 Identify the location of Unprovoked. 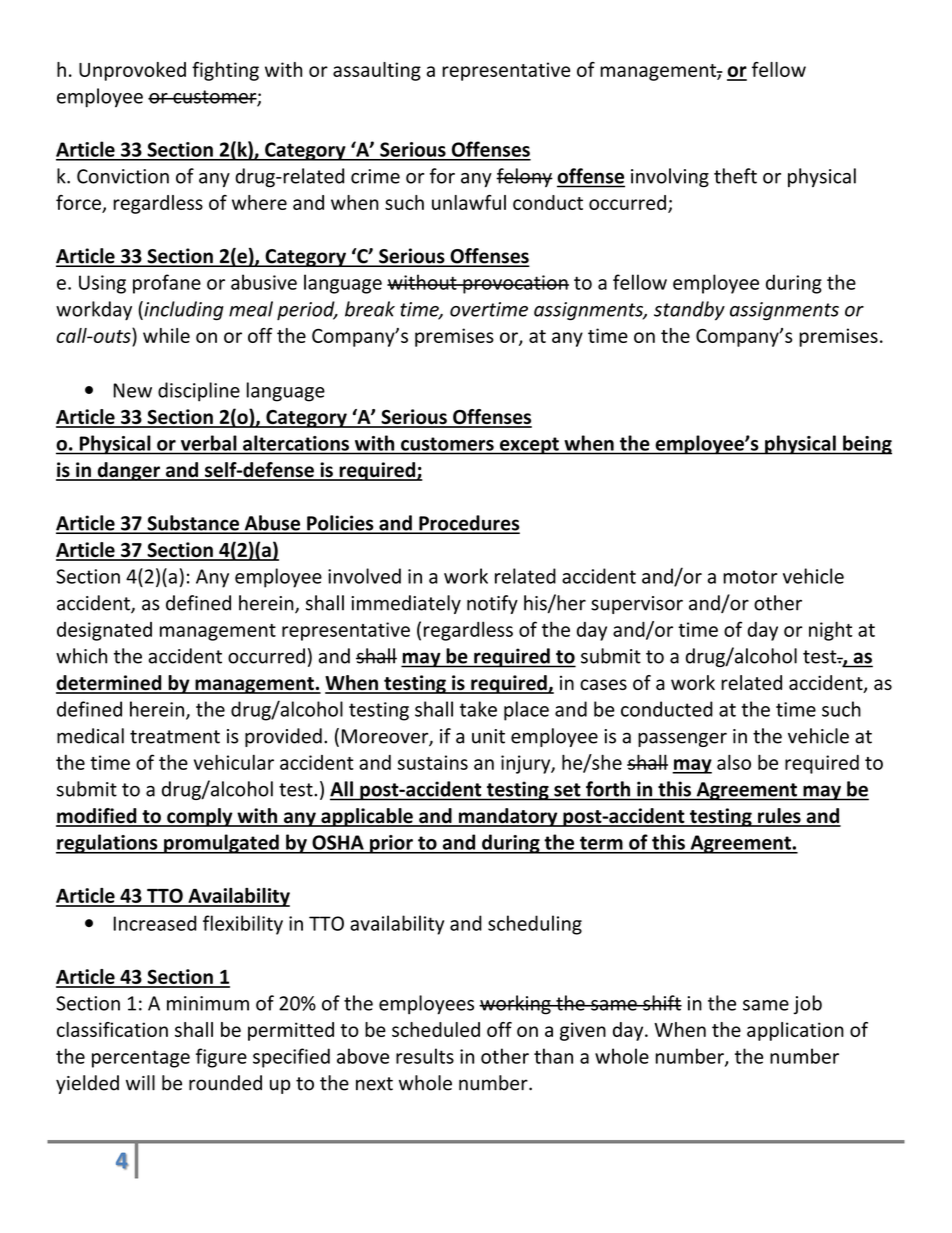
(132, 71).
